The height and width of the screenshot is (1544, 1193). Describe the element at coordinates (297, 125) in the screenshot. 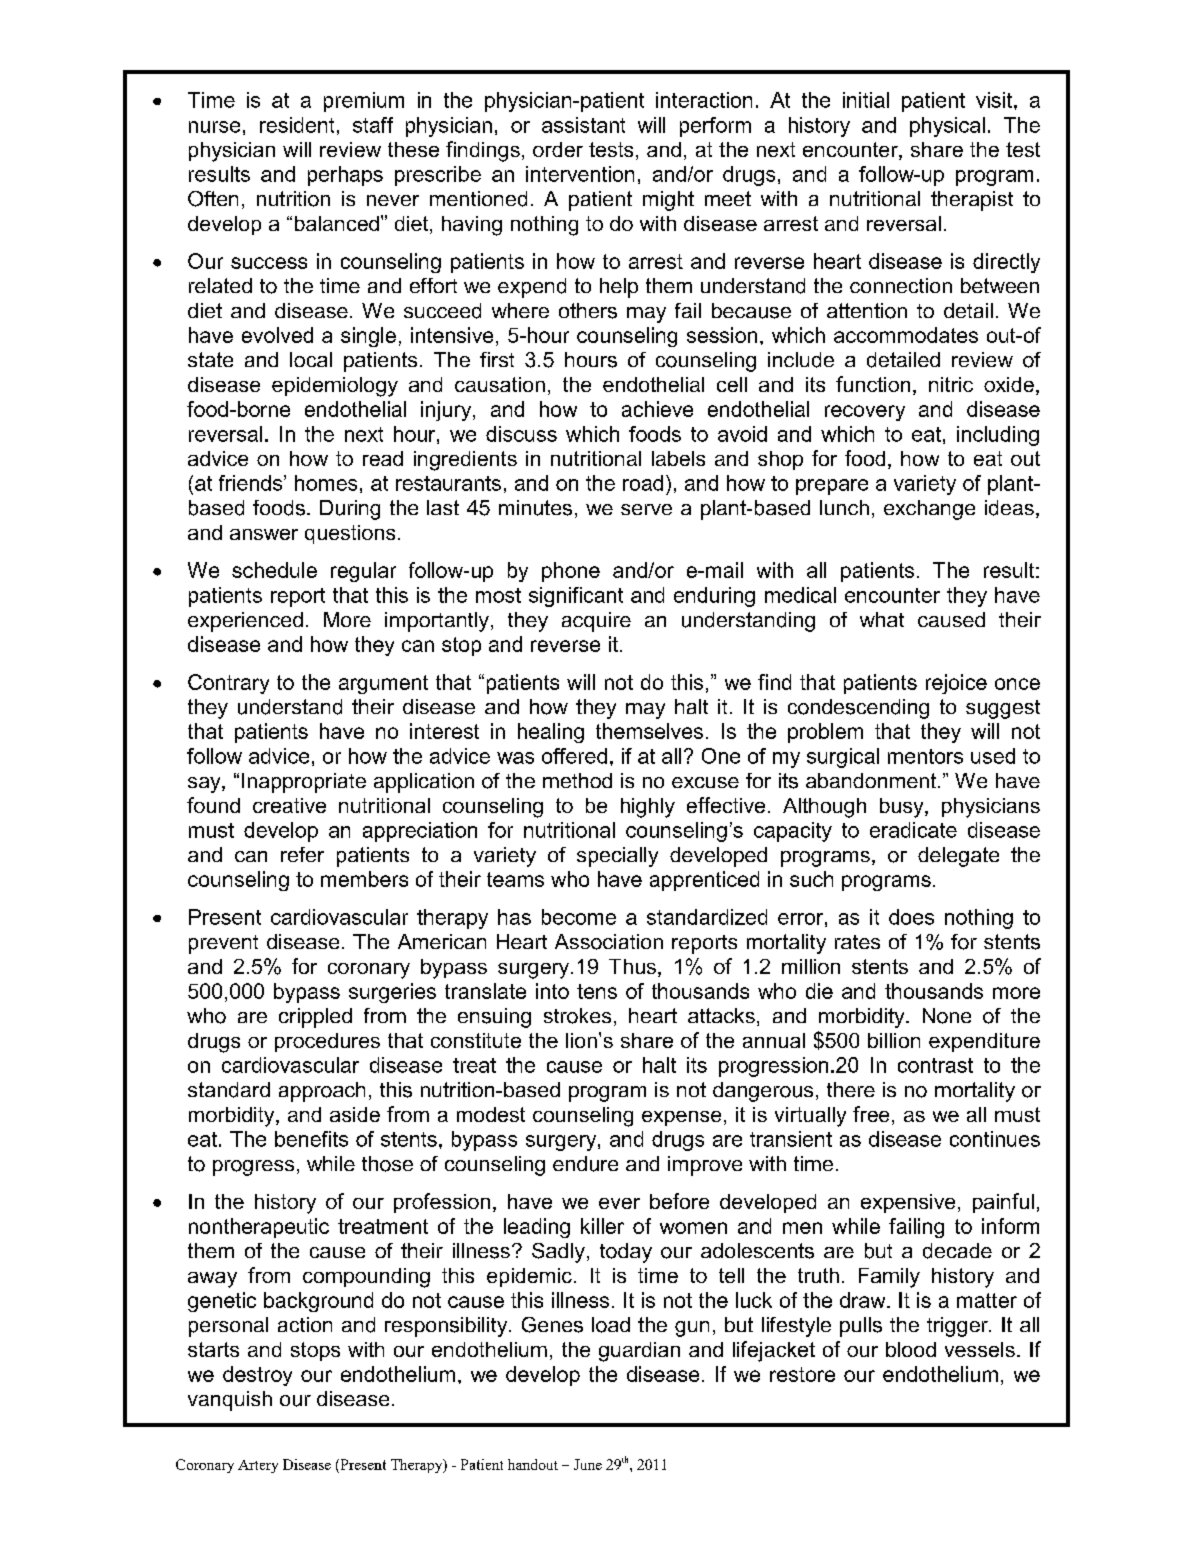

I see `resident` at that location.
